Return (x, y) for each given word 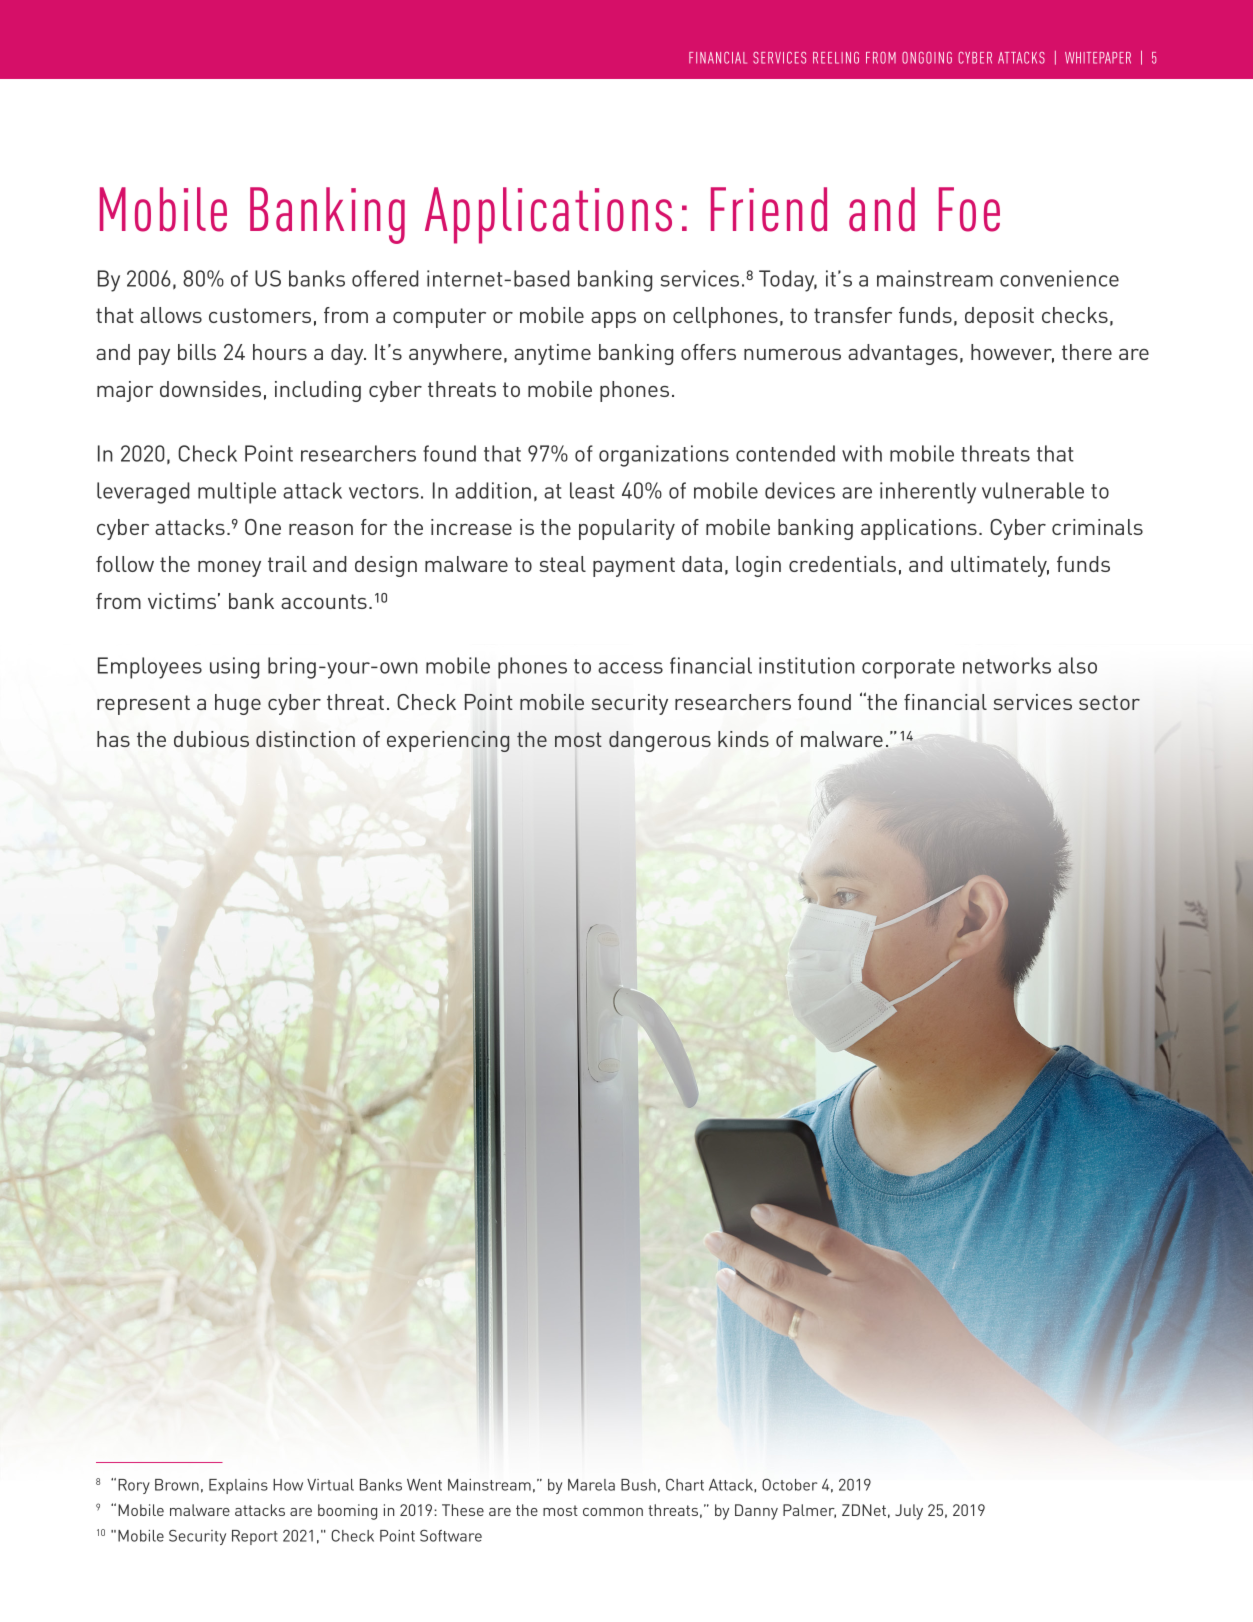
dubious (211, 739)
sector (1109, 702)
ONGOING (927, 58)
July (909, 1512)
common (613, 1512)
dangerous (660, 741)
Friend (769, 209)
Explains (238, 1486)
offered (385, 278)
